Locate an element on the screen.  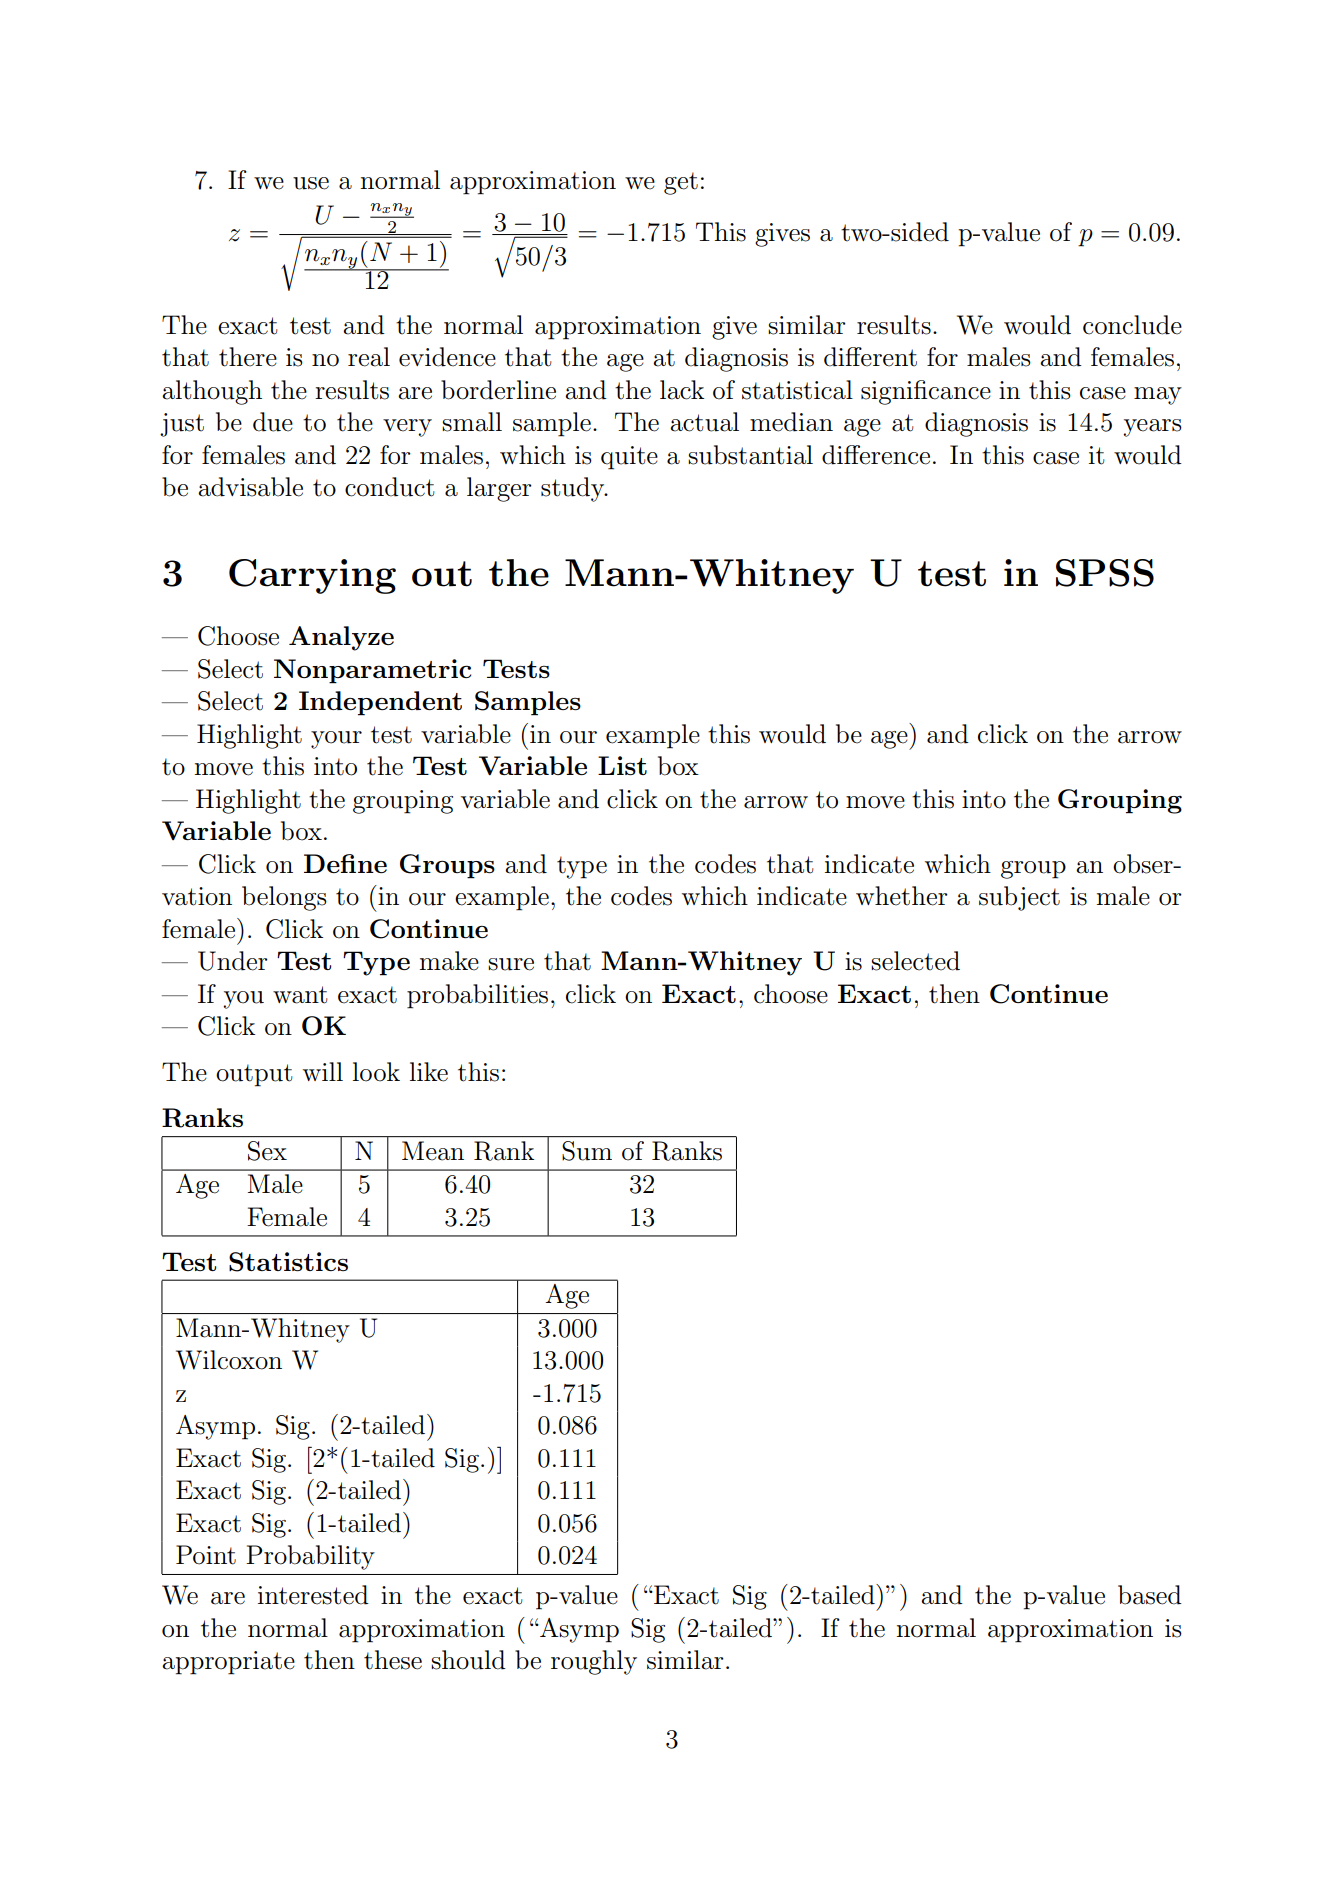
Carrying is located at coordinates (312, 576).
